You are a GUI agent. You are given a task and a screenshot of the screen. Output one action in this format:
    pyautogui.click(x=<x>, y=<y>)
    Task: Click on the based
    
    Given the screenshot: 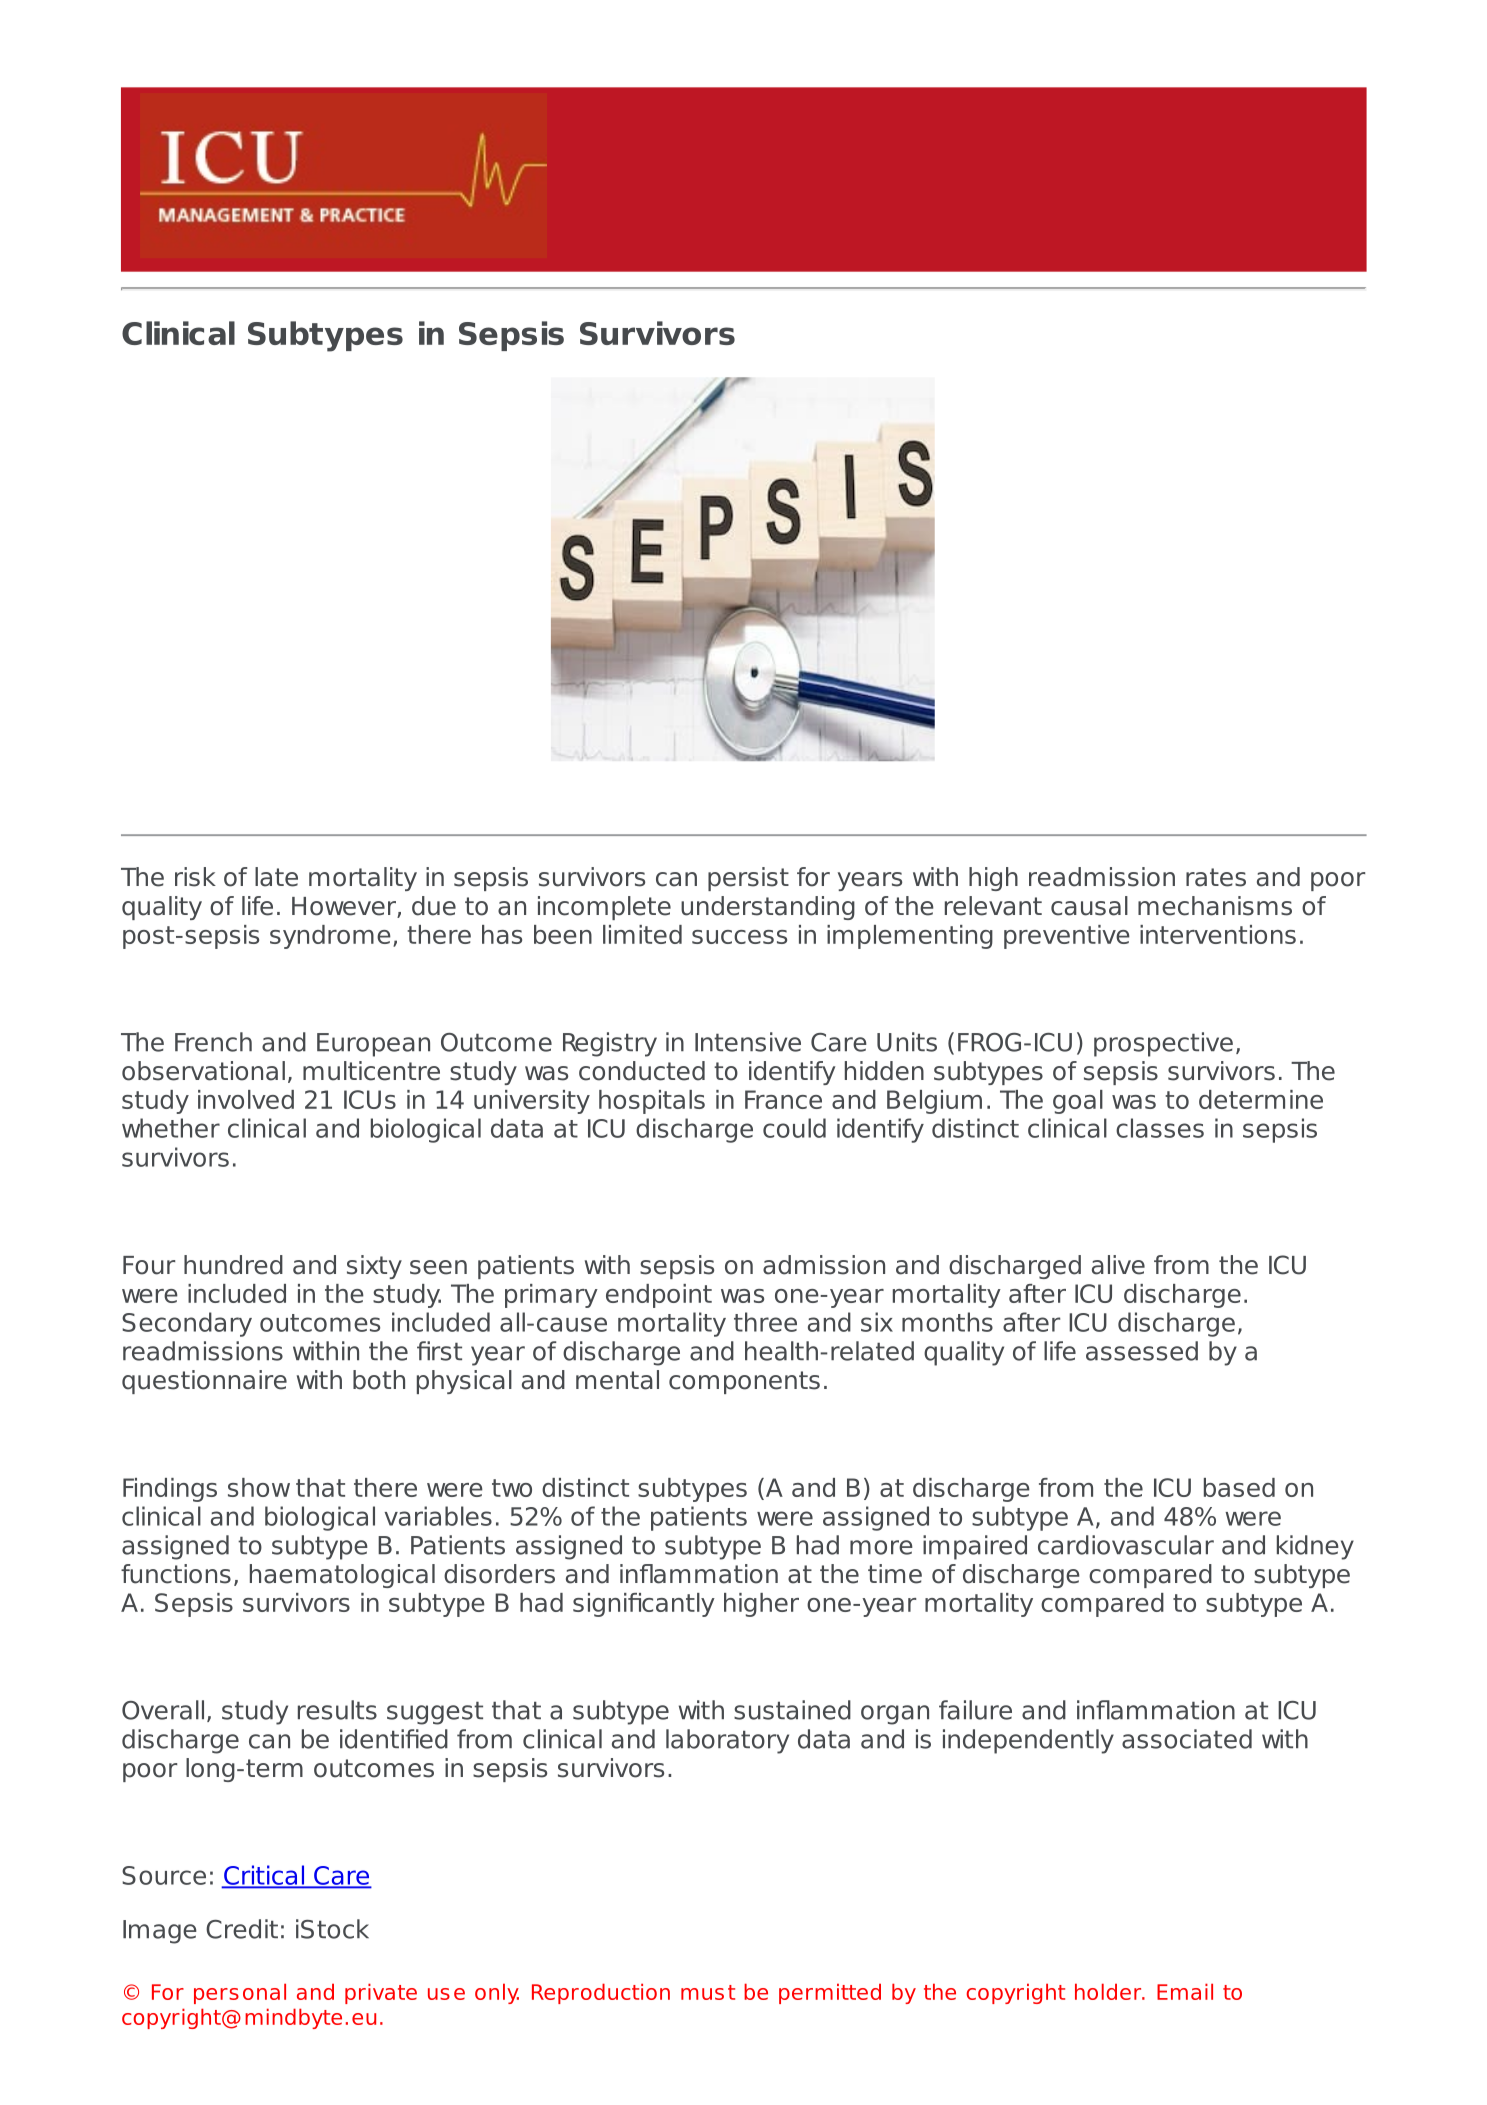 What is the action you would take?
    pyautogui.click(x=1239, y=1487)
